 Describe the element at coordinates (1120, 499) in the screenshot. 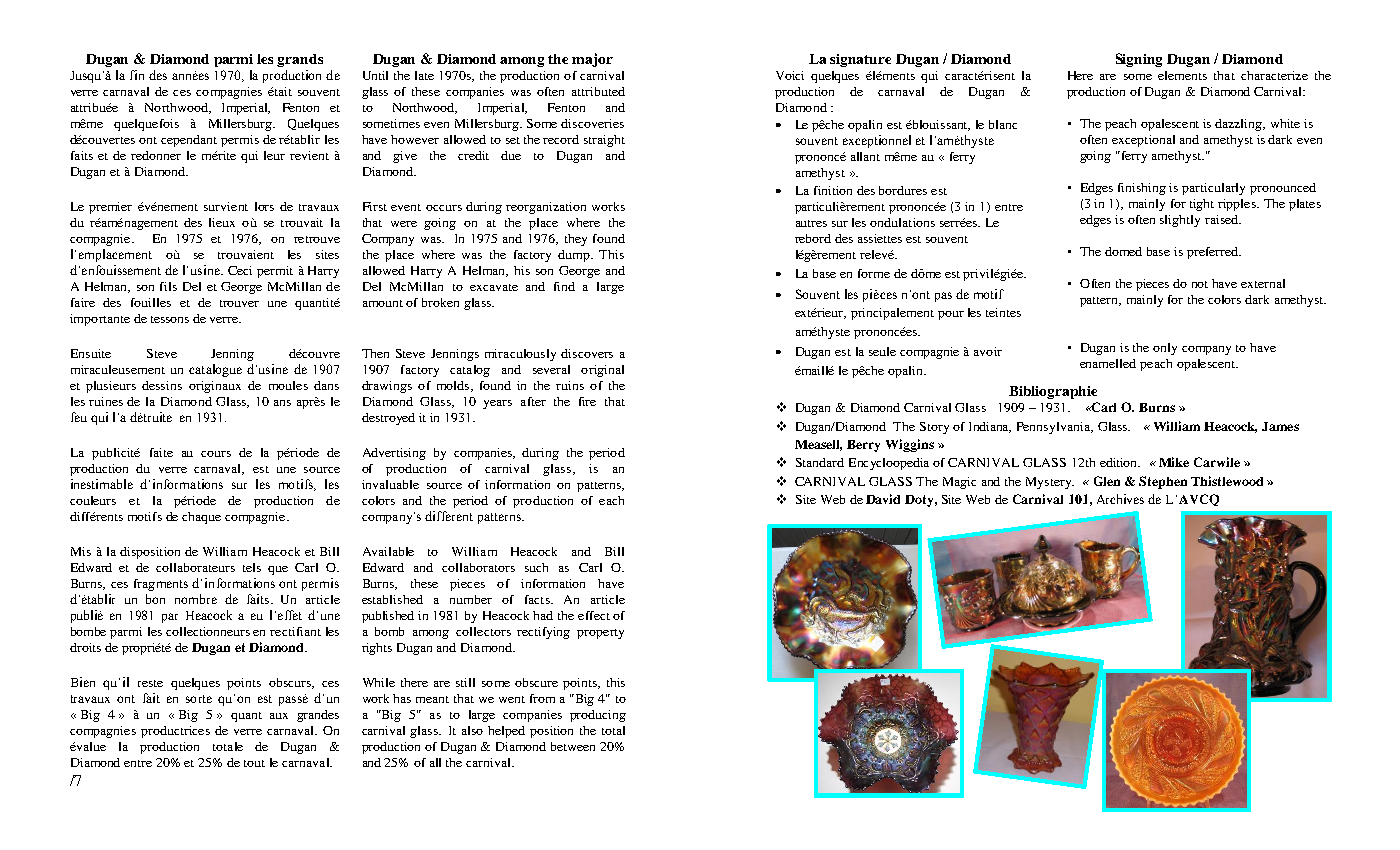

I see `Archives` at that location.
